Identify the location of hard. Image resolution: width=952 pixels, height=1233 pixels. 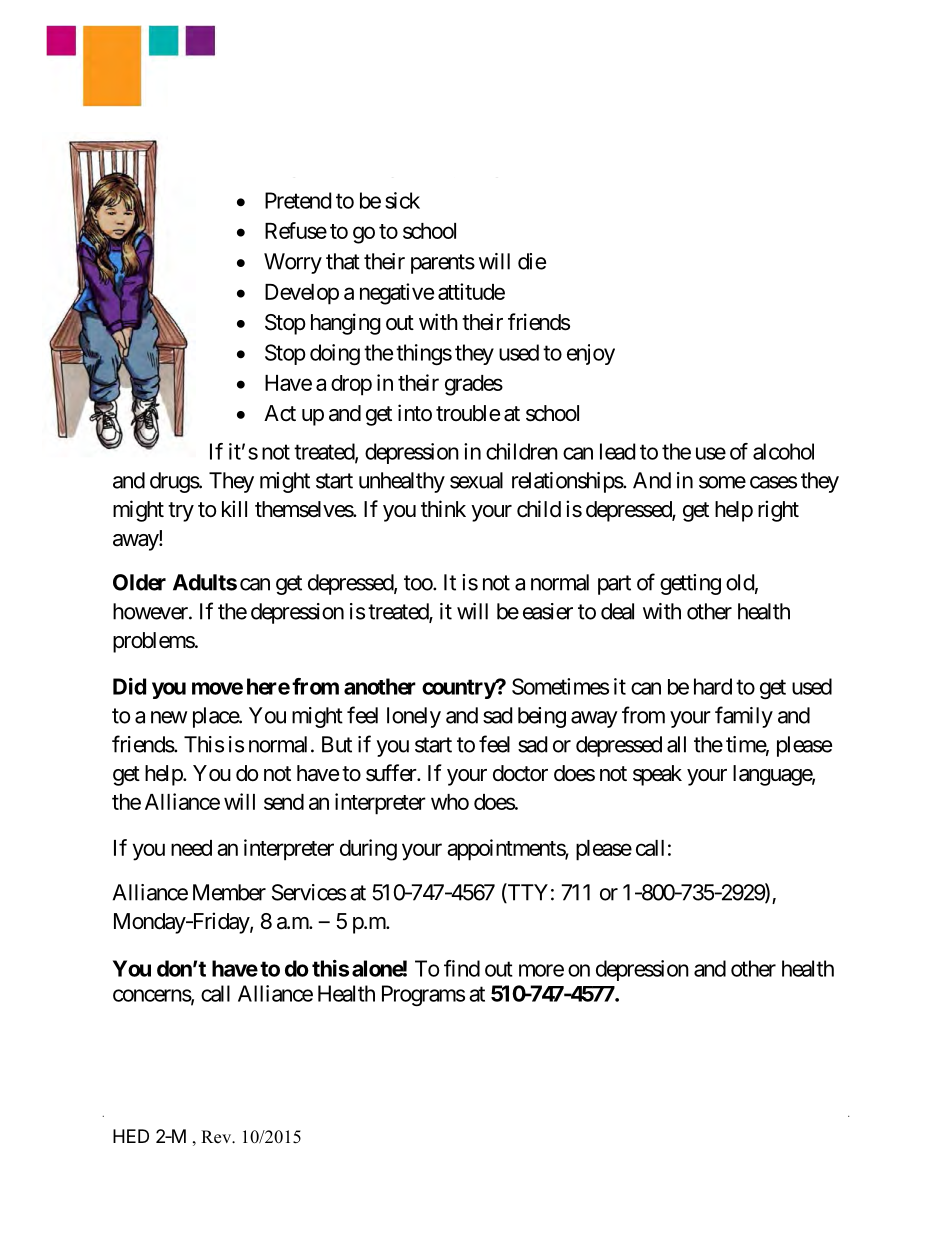
(713, 686).
